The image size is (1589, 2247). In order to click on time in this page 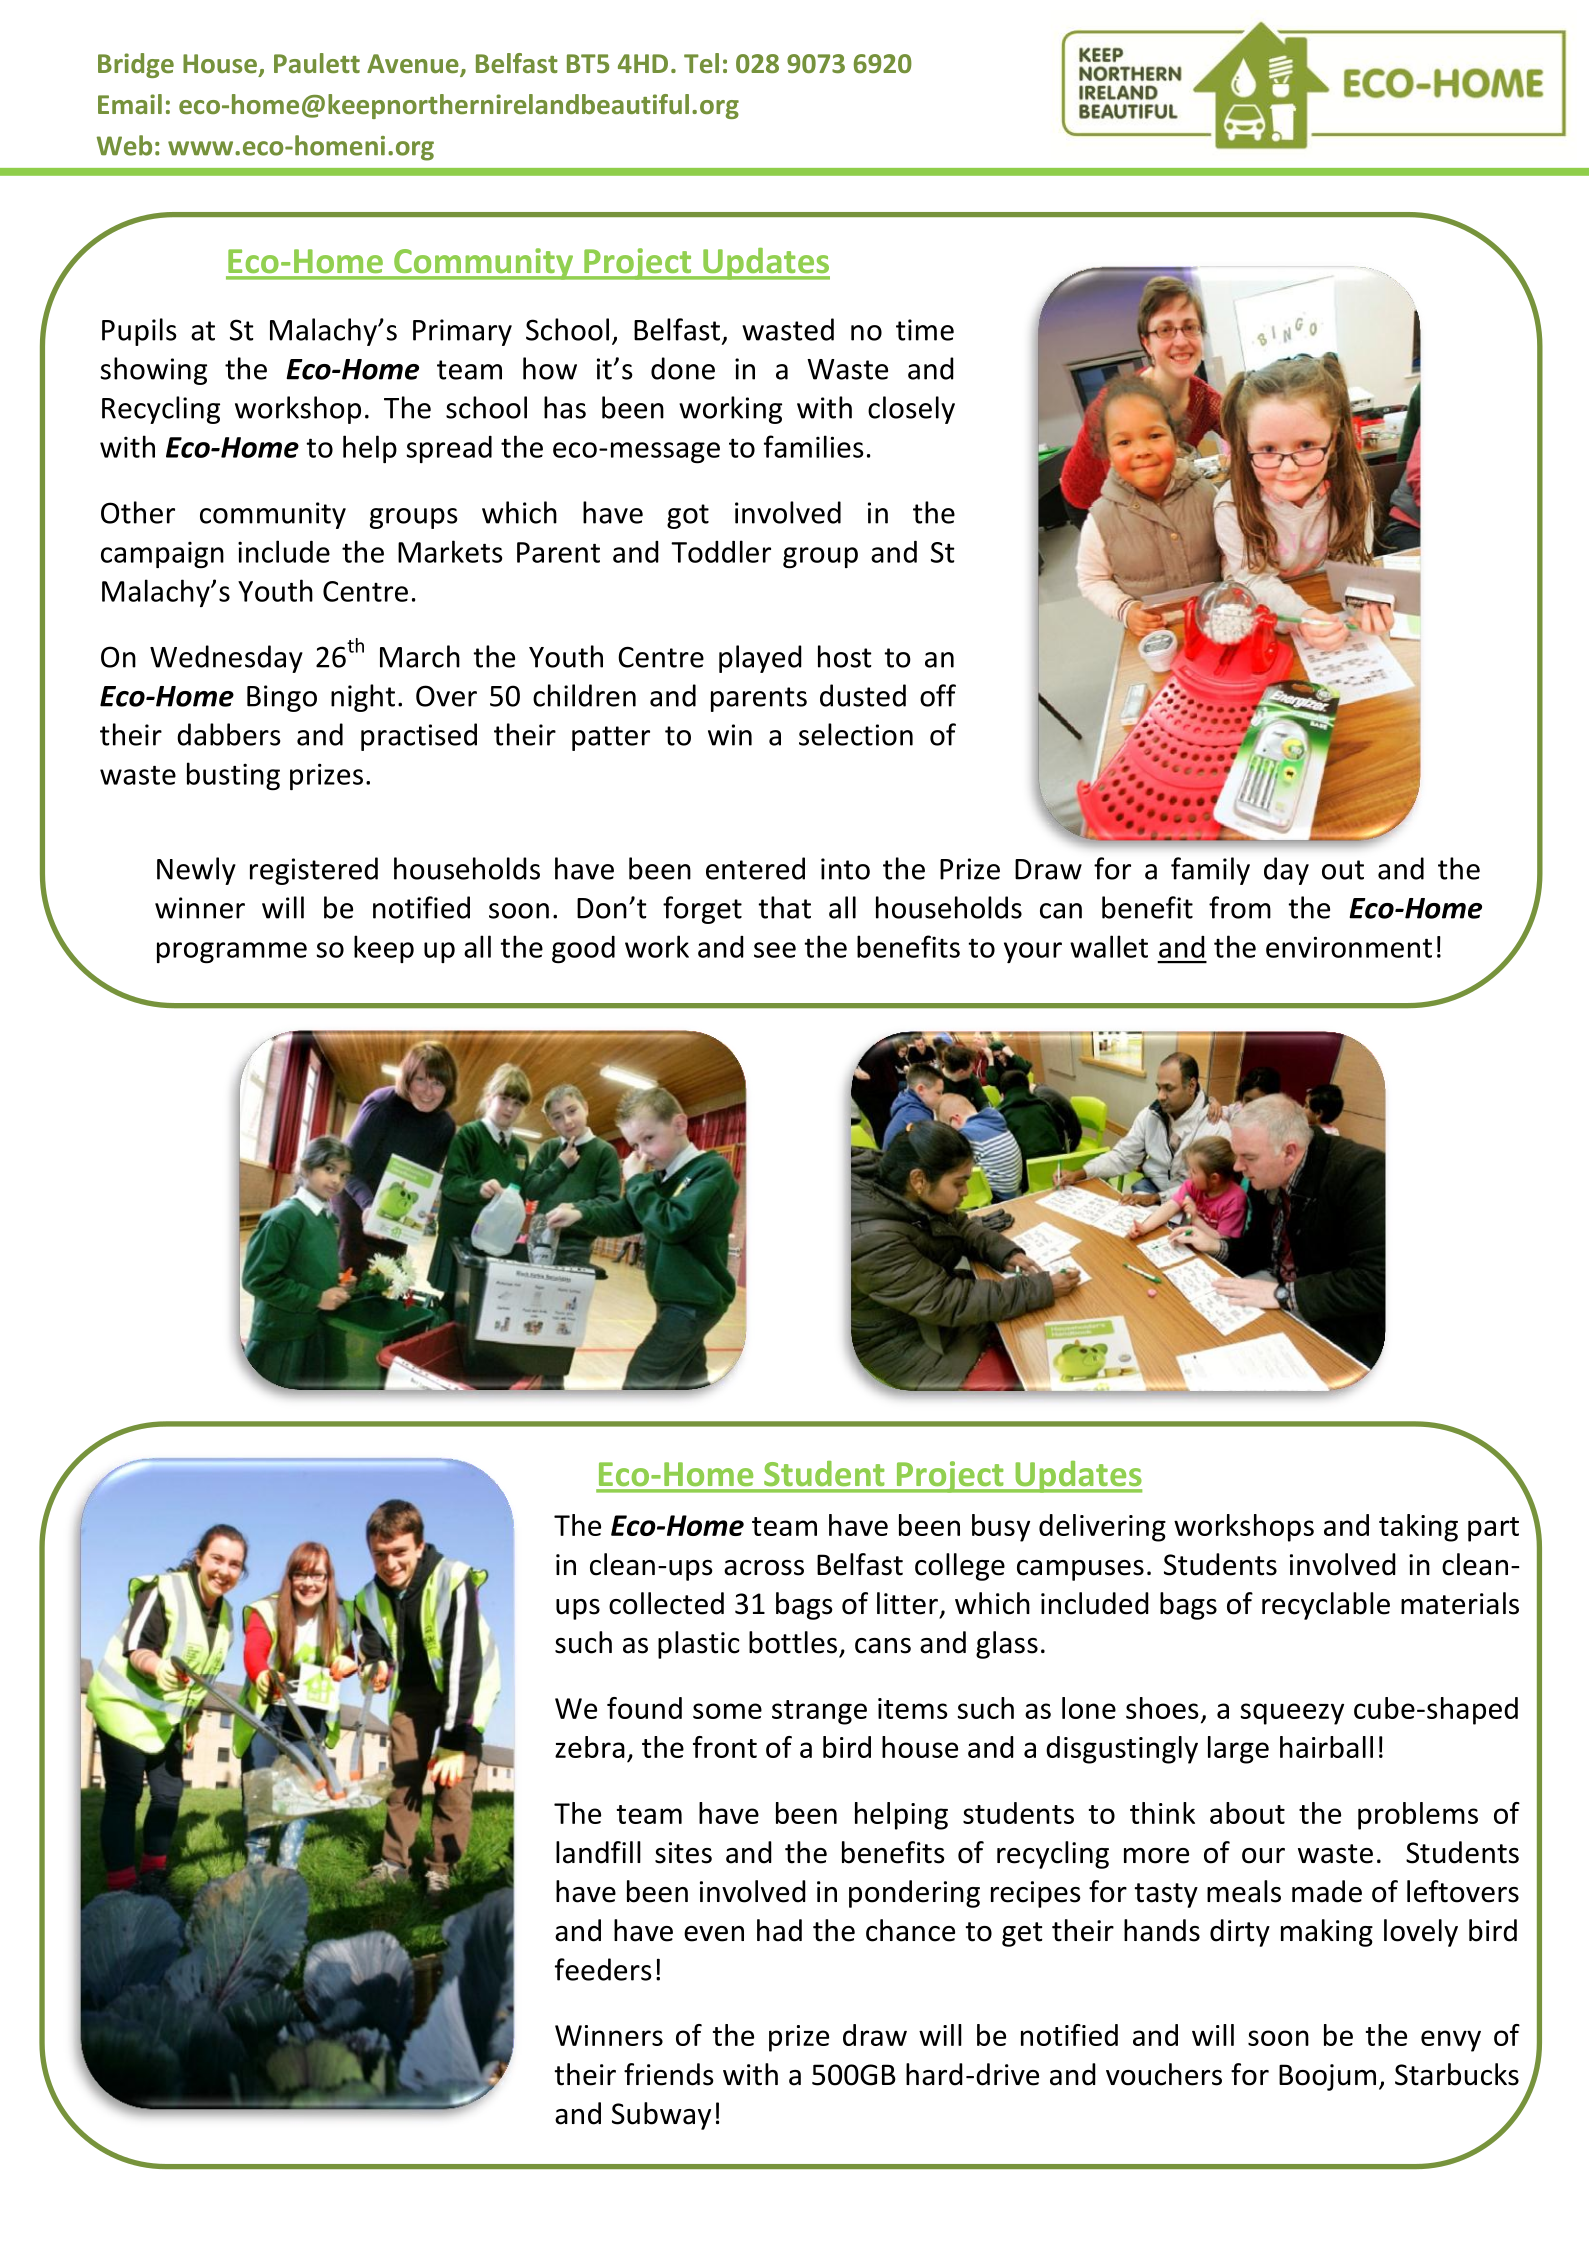, I will do `click(925, 330)`.
